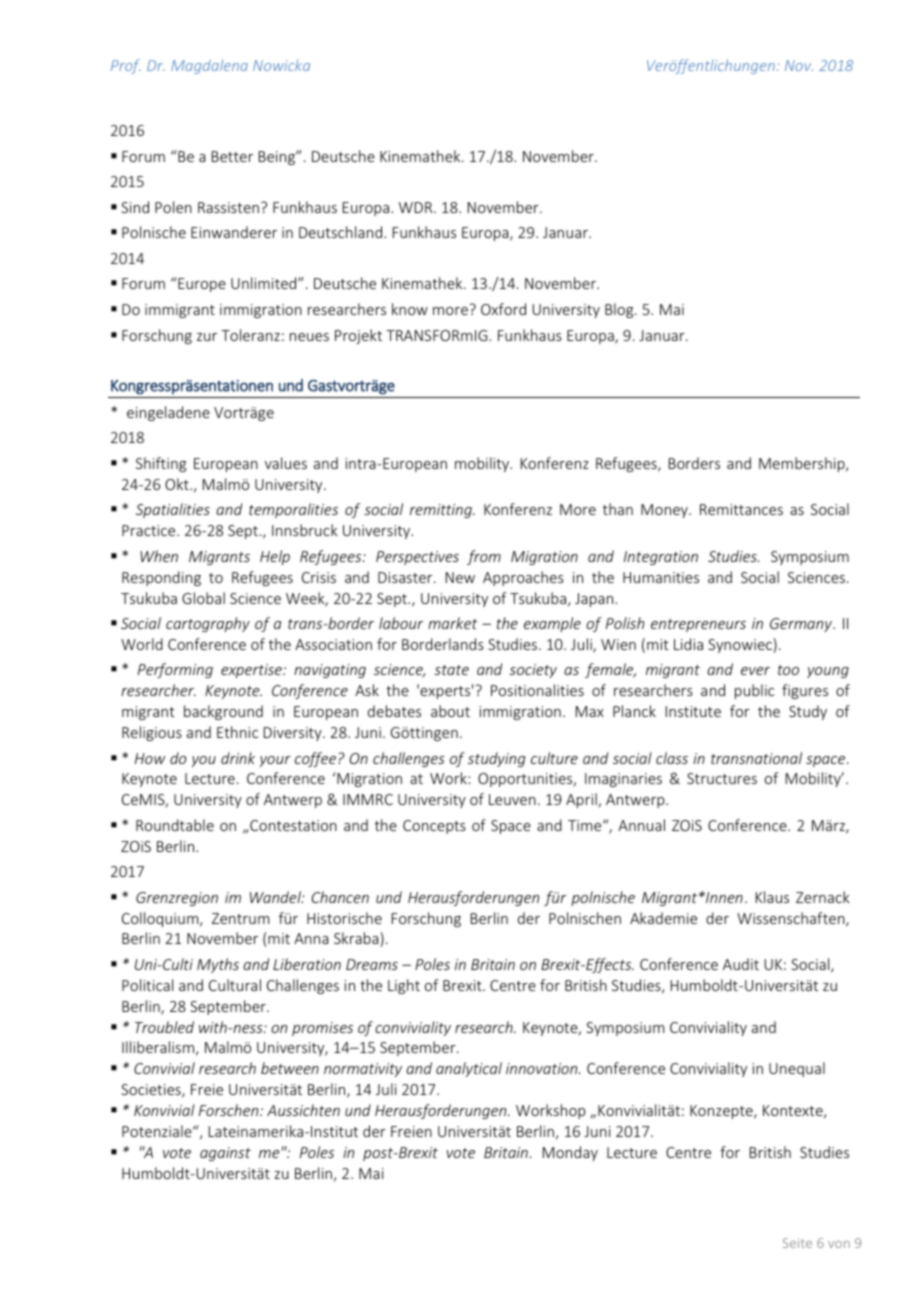  What do you see at coordinates (240, 918) in the image?
I see `Zentrum` at bounding box center [240, 918].
